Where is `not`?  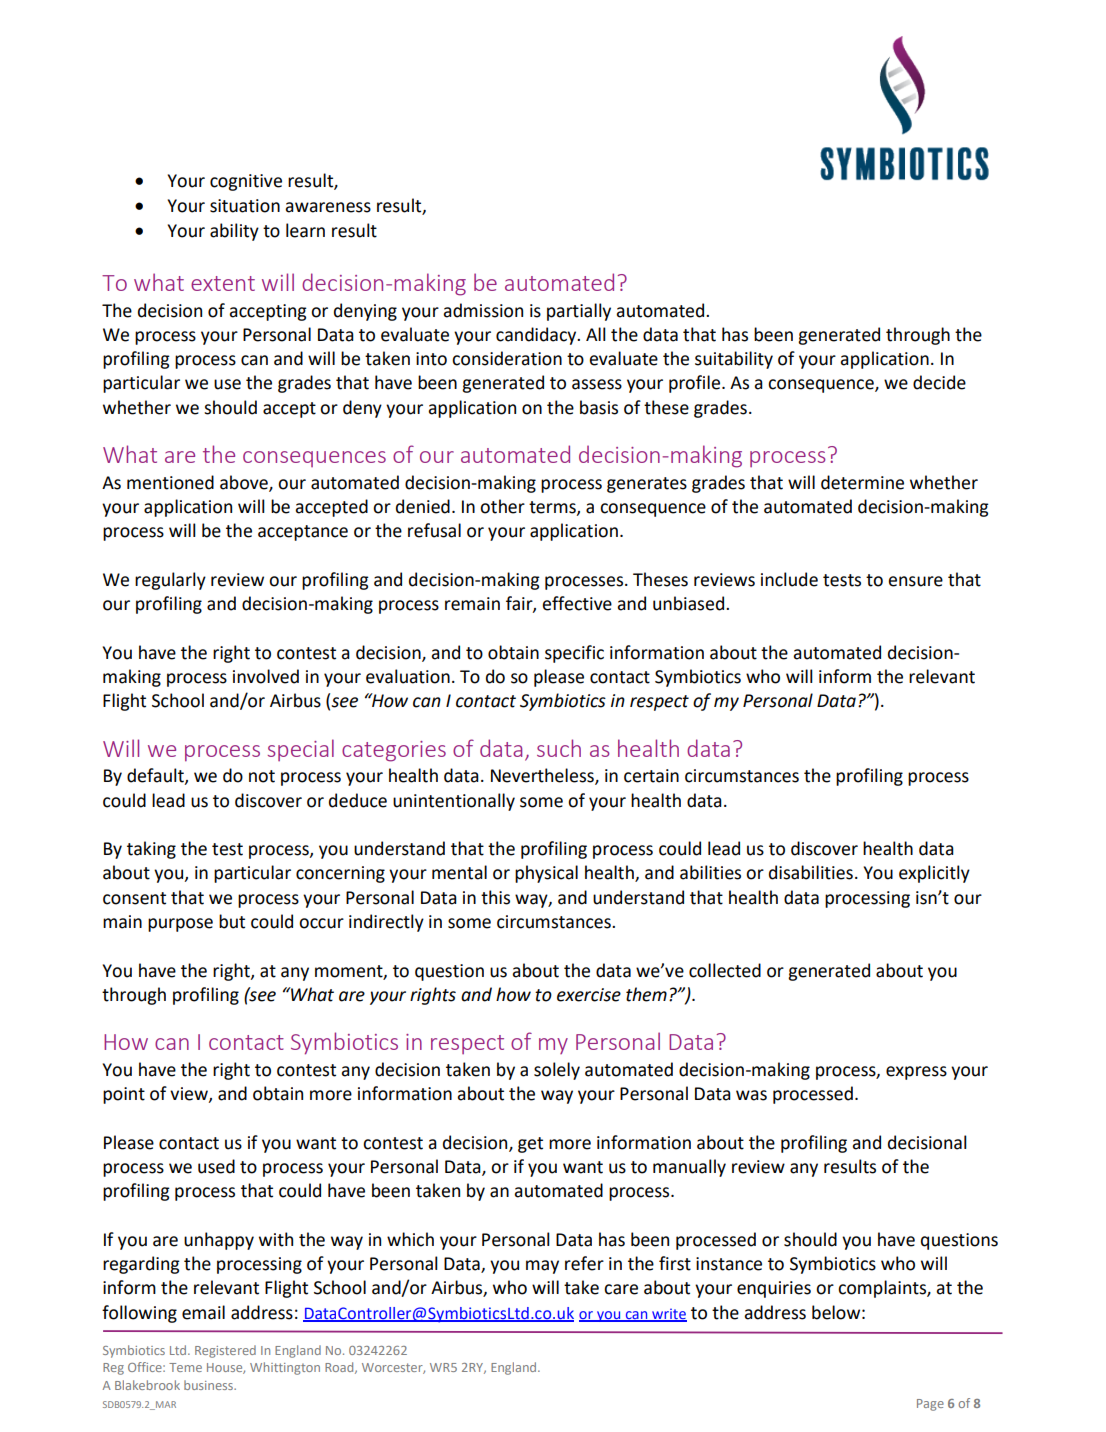 not is located at coordinates (262, 776).
